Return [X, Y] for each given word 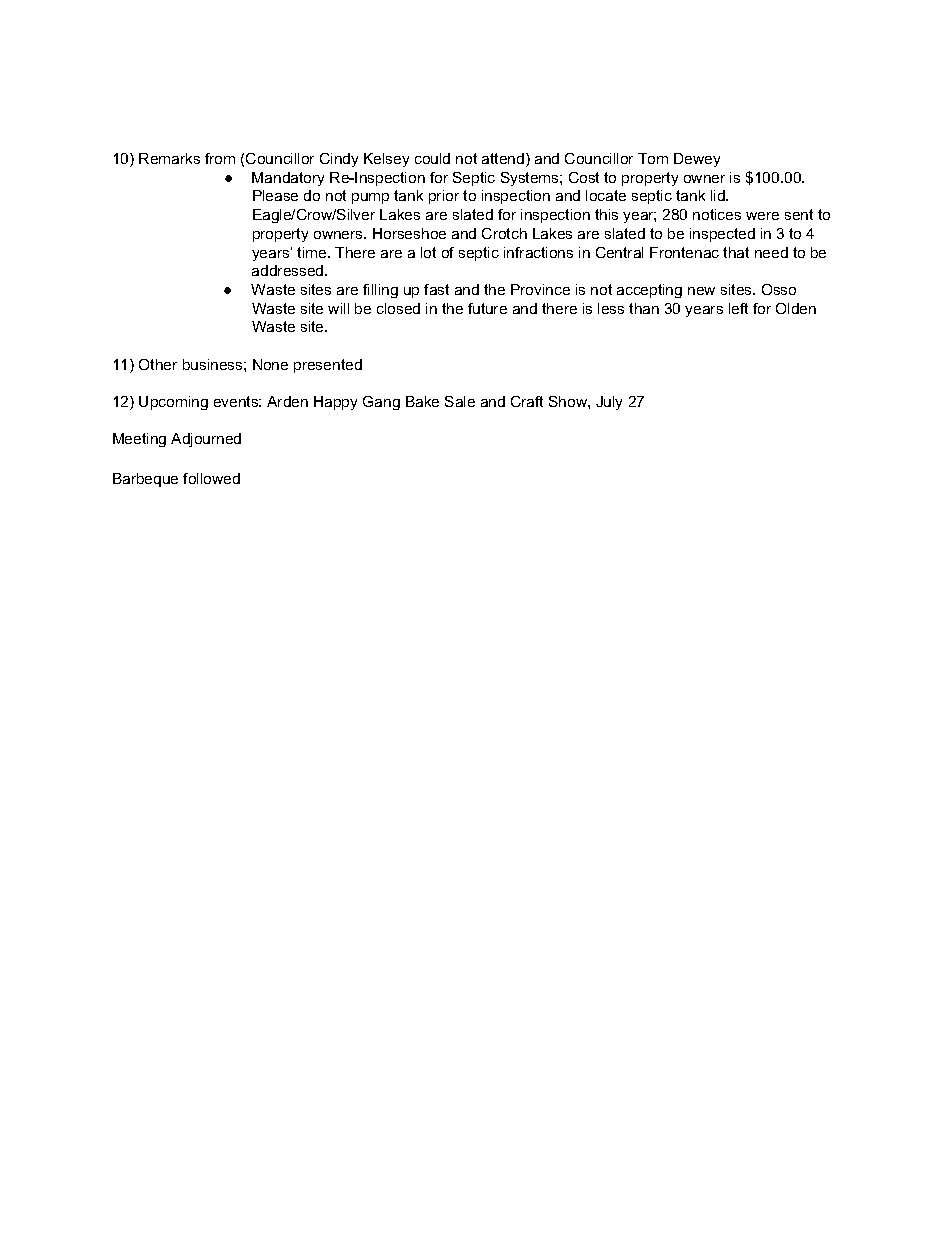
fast [436, 289]
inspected [722, 235]
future [487, 308]
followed [211, 478]
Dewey [697, 160]
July [609, 403]
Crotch [504, 233]
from [220, 158]
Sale [460, 401]
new [701, 291]
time [313, 252]
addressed [289, 270]
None [270, 364]
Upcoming [173, 403]
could [432, 158]
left [738, 308]
